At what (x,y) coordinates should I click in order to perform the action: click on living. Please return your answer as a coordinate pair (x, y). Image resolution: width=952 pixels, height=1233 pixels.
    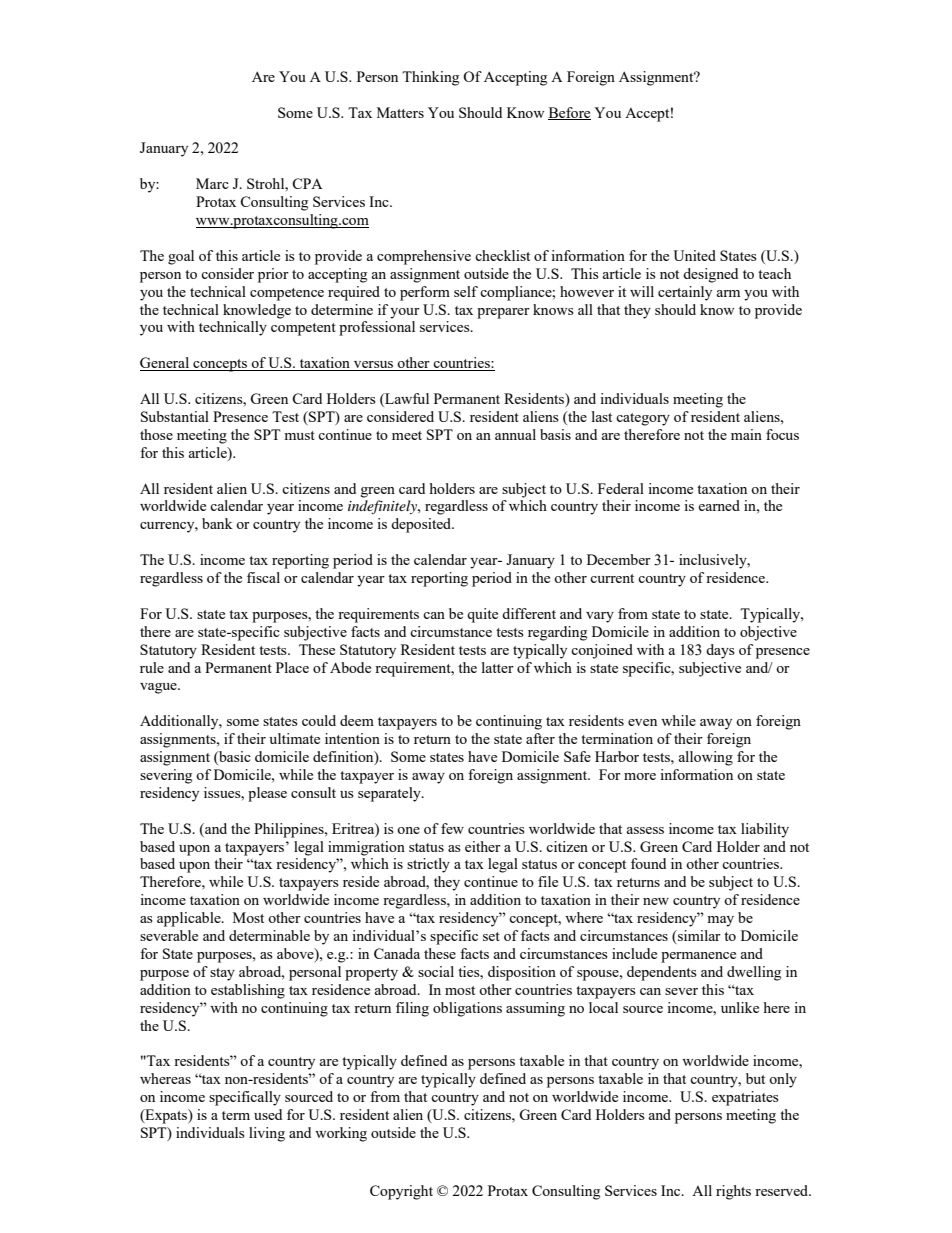
    Looking at the image, I should click on (267, 1134).
